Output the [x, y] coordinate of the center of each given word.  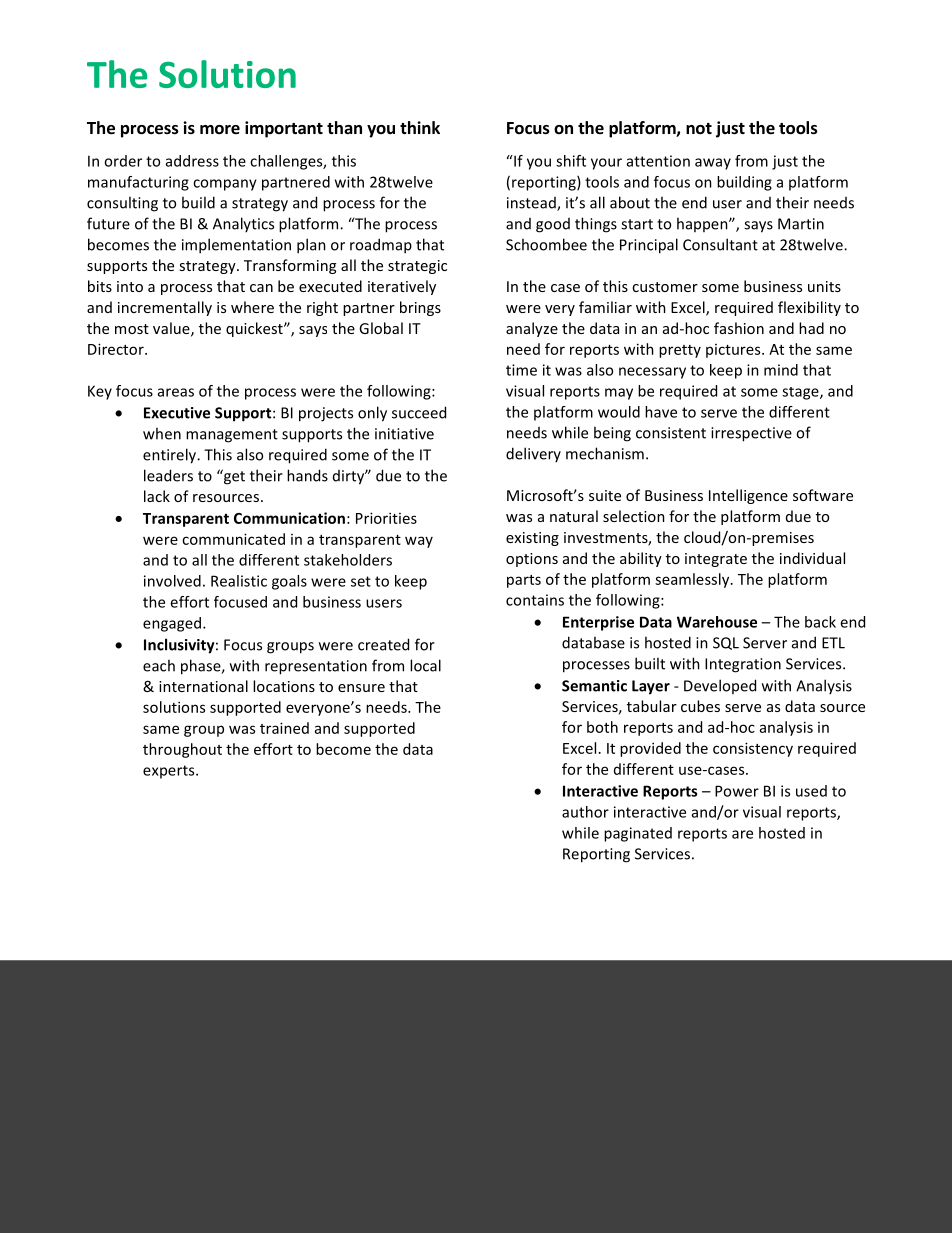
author [585, 812]
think [420, 127]
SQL [726, 643]
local [425, 665]
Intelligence [748, 496]
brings [420, 308]
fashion [739, 328]
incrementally [165, 308]
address [192, 161]
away [713, 164]
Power [737, 791]
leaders [168, 475]
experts [170, 772]
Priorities [386, 518]
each [159, 665]
